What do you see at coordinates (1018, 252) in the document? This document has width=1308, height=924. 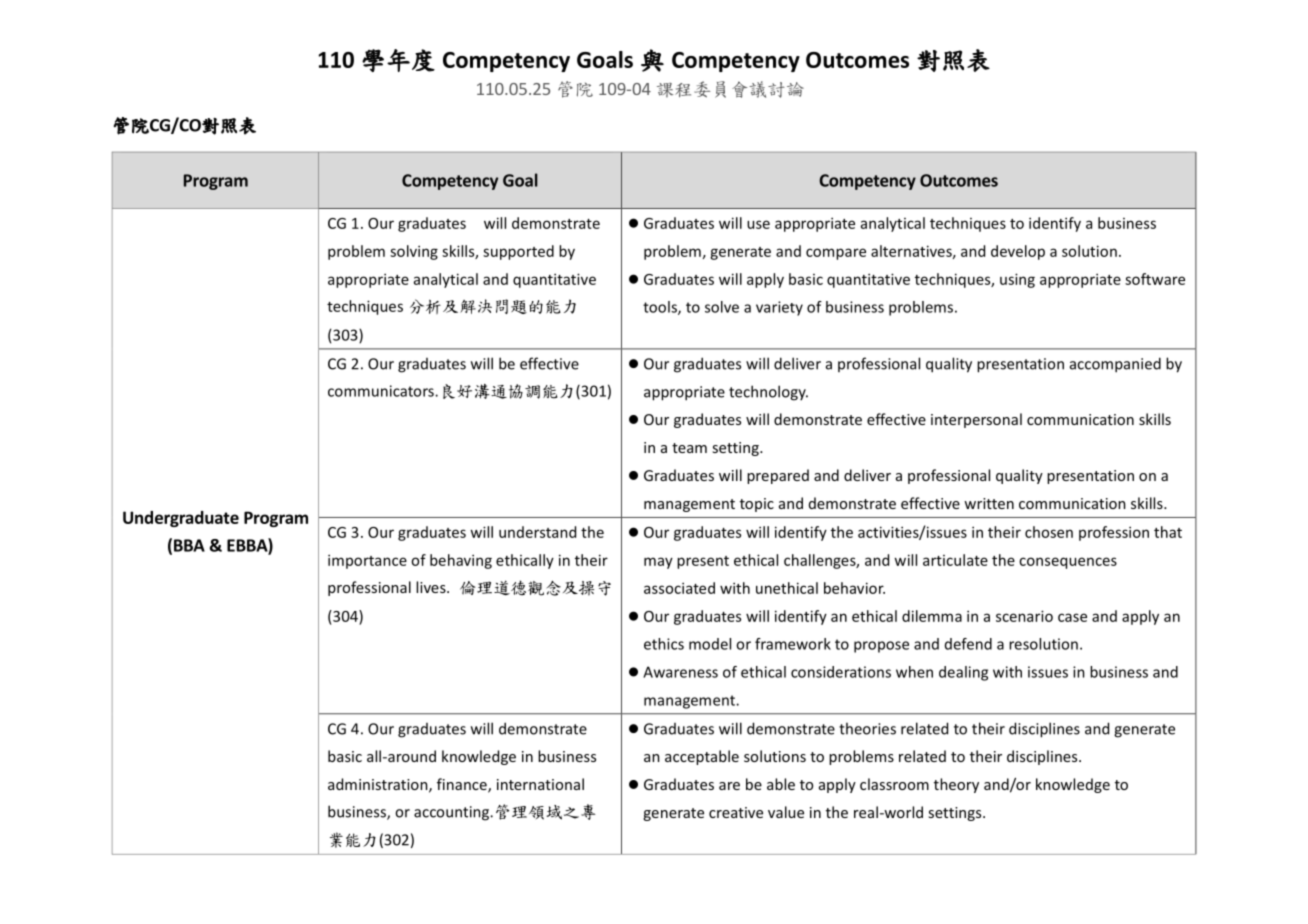 I see `develop` at bounding box center [1018, 252].
